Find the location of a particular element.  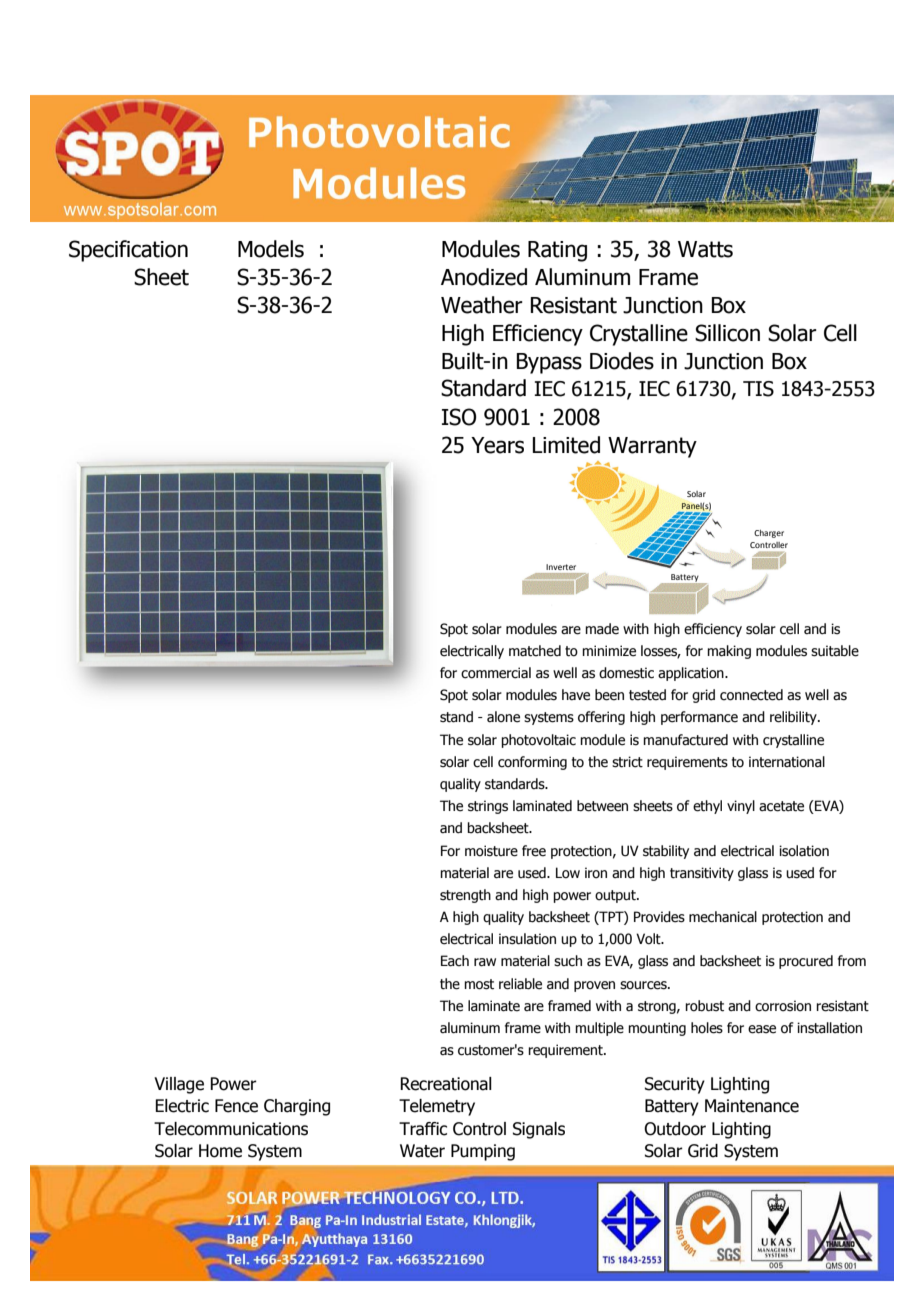

Telecommunications is located at coordinates (231, 1129).
